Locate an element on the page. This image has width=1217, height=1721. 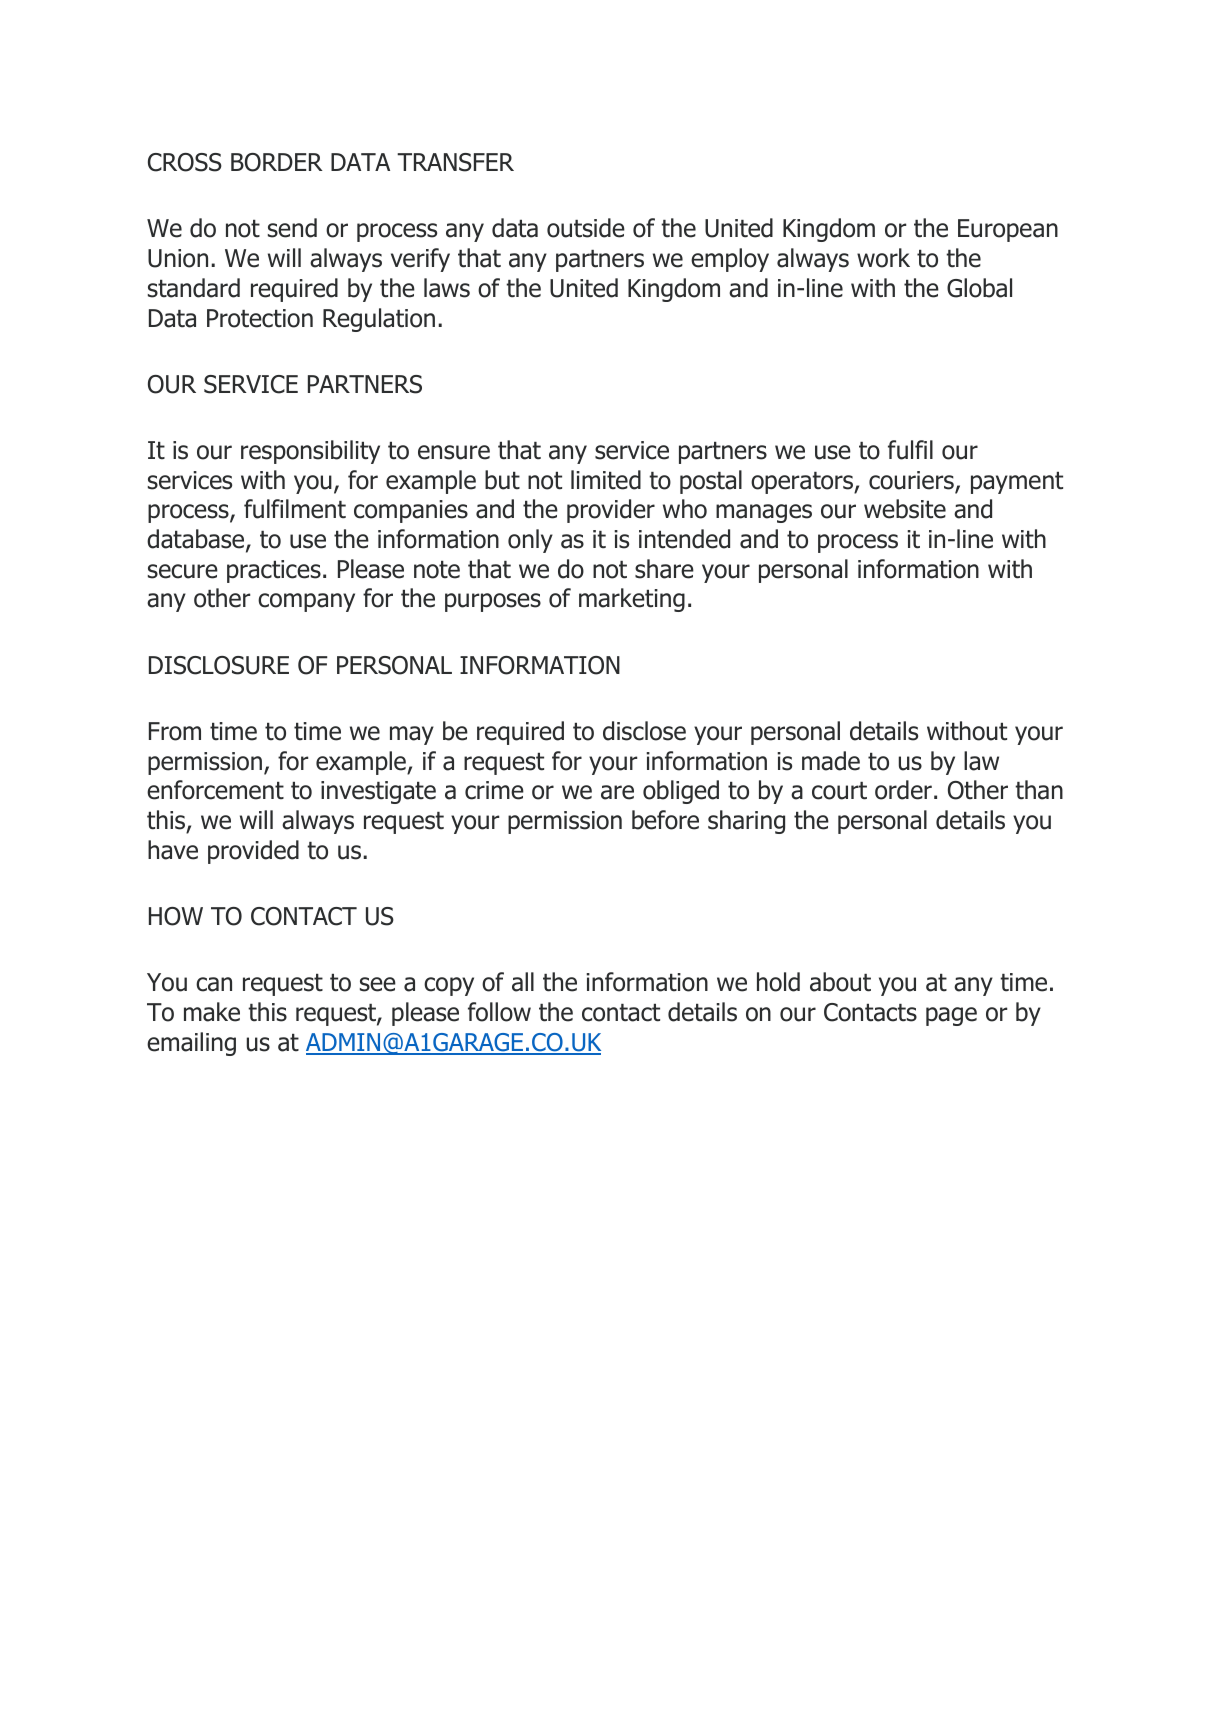
make is located at coordinates (212, 1012).
